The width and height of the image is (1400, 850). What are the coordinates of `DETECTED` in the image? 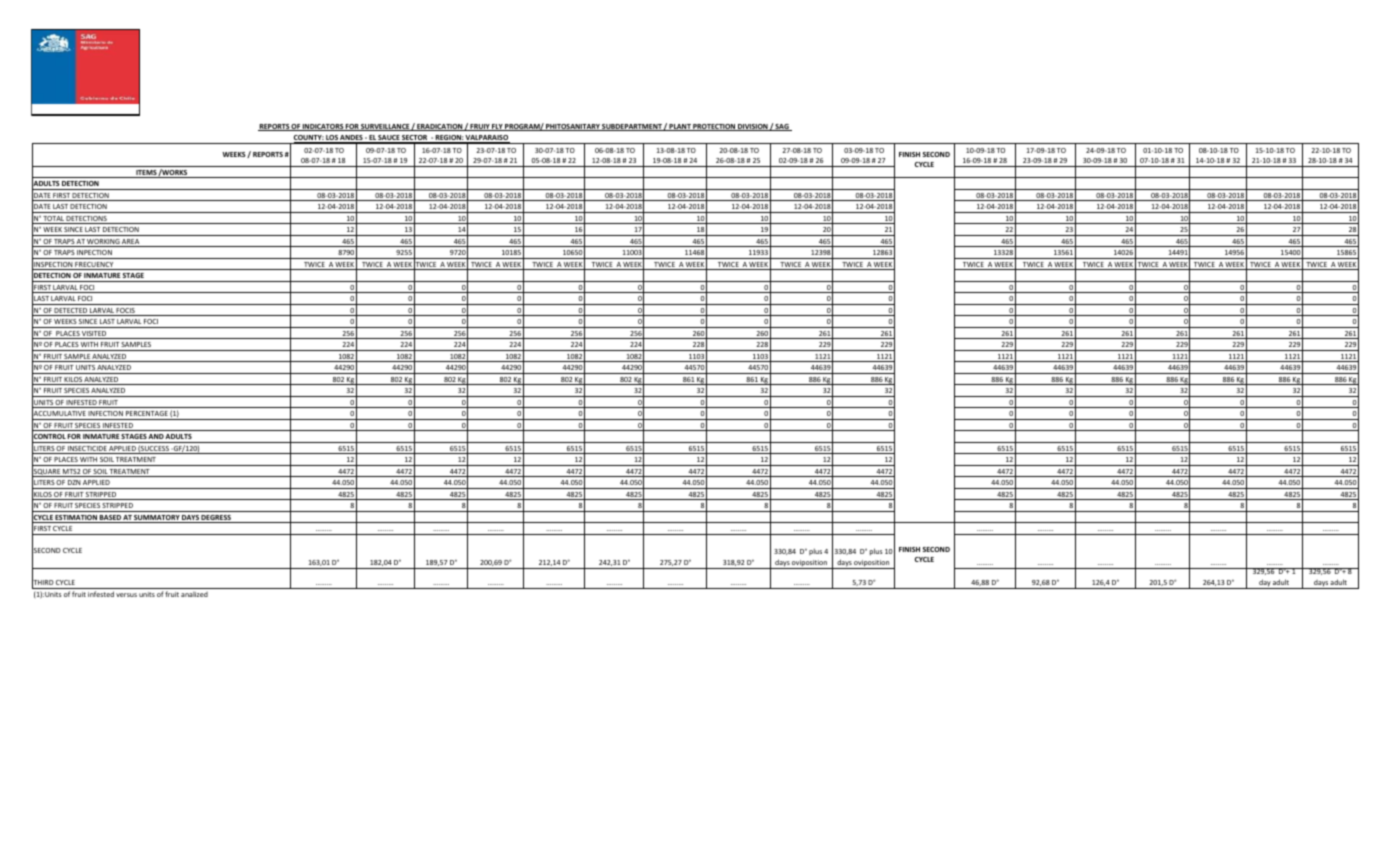 It's located at (71, 312).
